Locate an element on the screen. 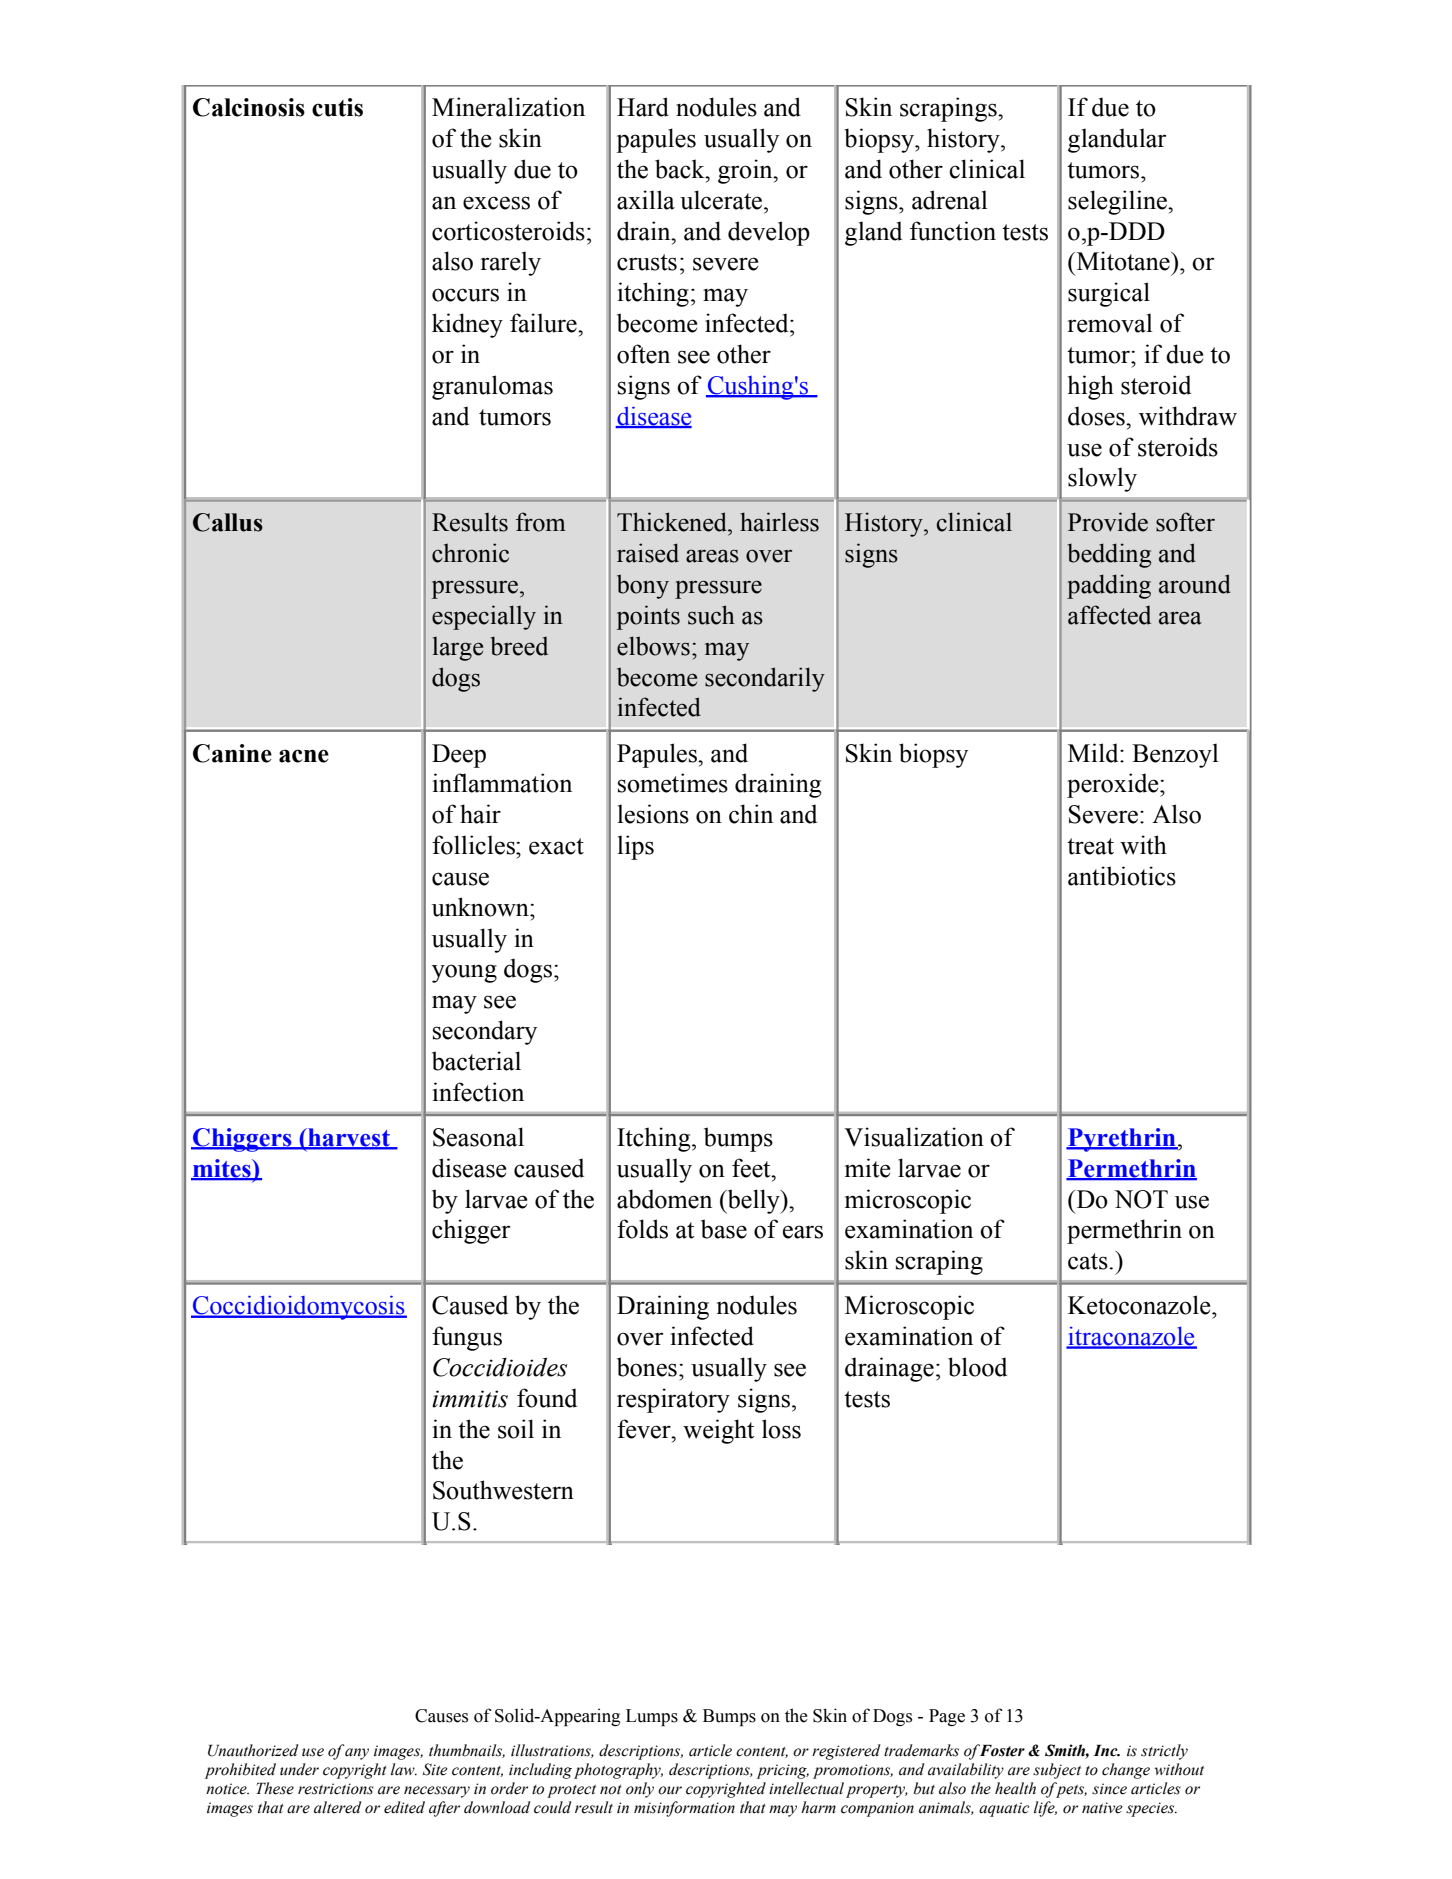 Image resolution: width=1452 pixels, height=1879 pixels. Mitotane is located at coordinates (1123, 261).
